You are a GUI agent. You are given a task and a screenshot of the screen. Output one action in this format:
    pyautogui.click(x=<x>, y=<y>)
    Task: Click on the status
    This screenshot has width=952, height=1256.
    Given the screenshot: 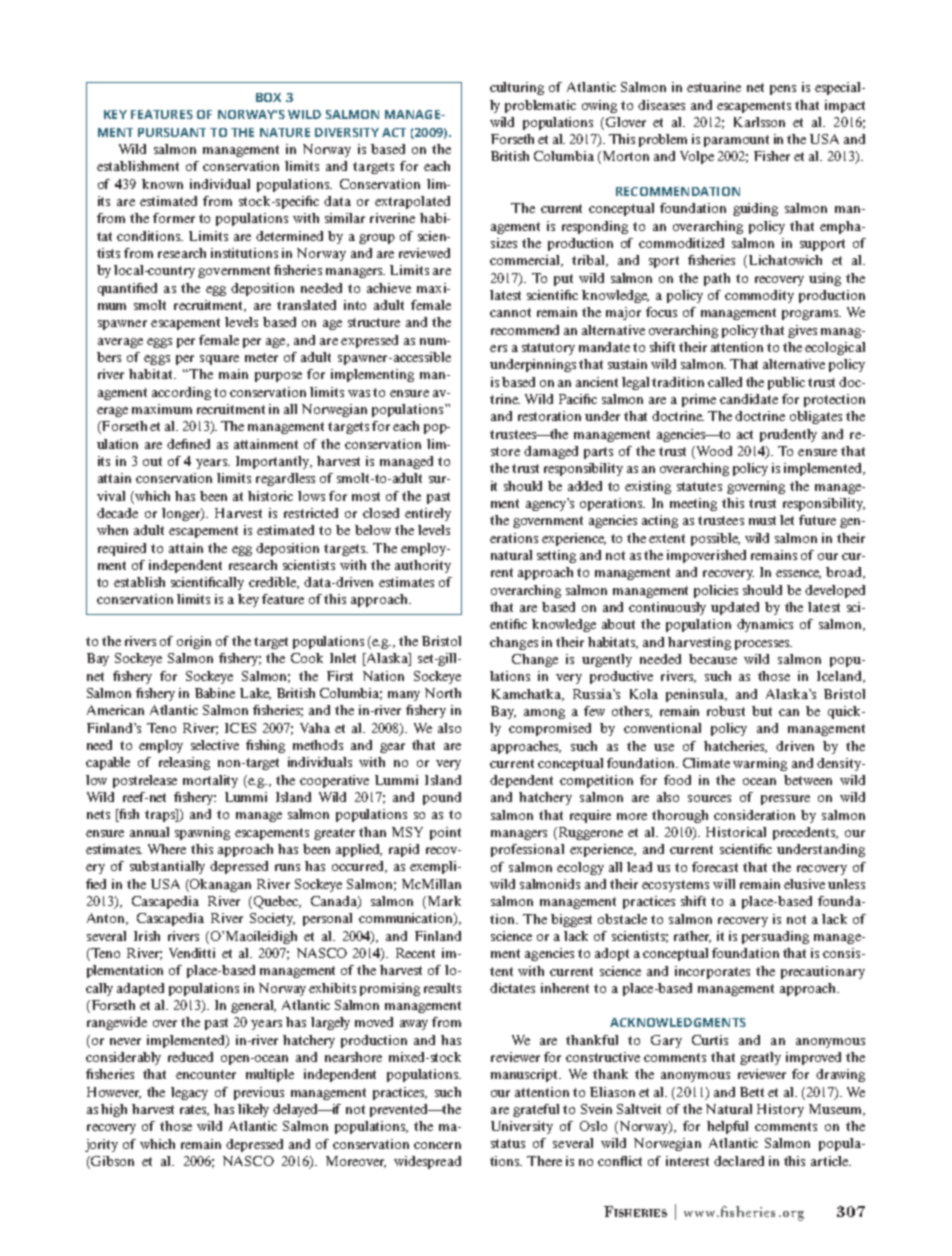 What is the action you would take?
    pyautogui.click(x=508, y=1143)
